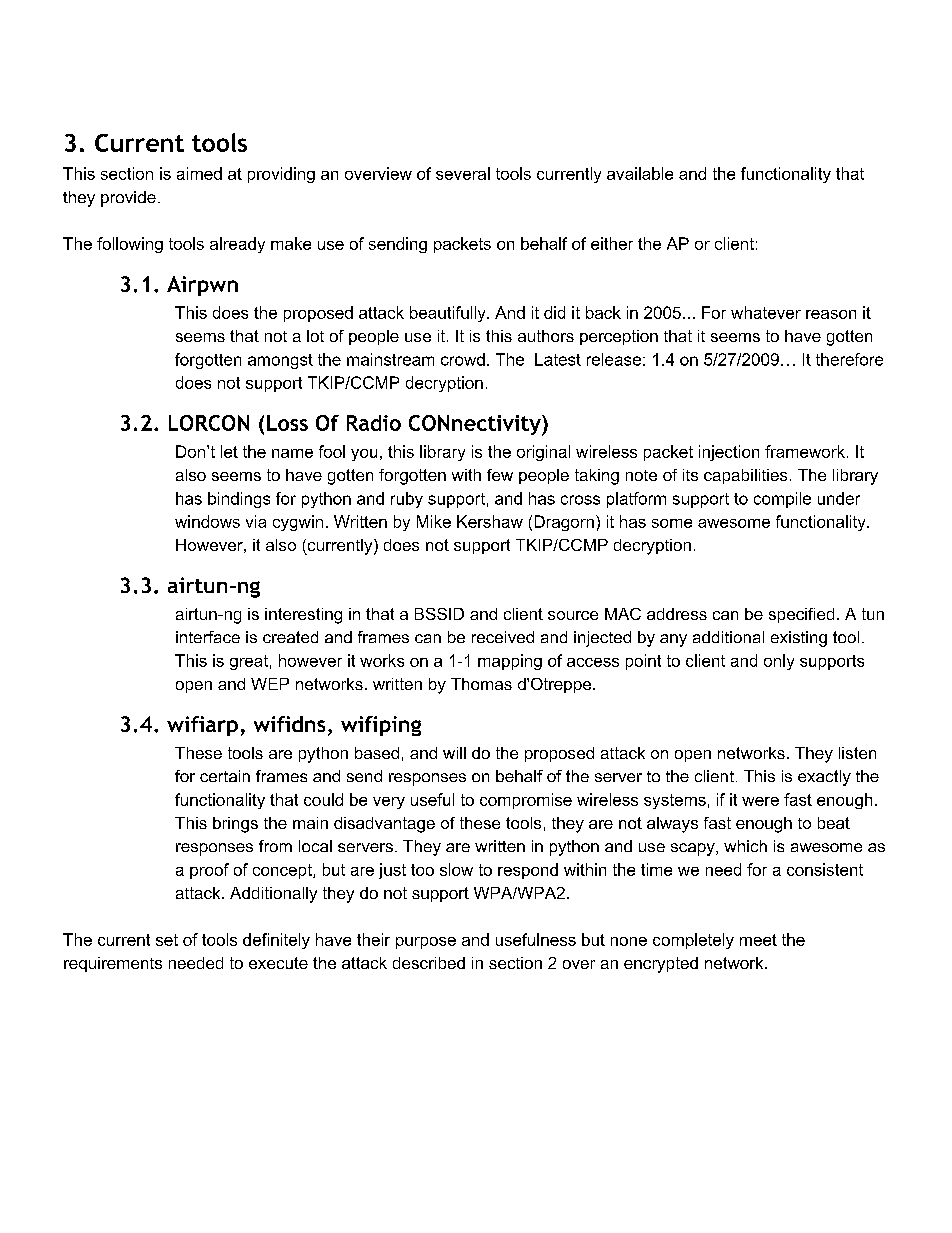  What do you see at coordinates (292, 453) in the screenshot?
I see `name` at bounding box center [292, 453].
